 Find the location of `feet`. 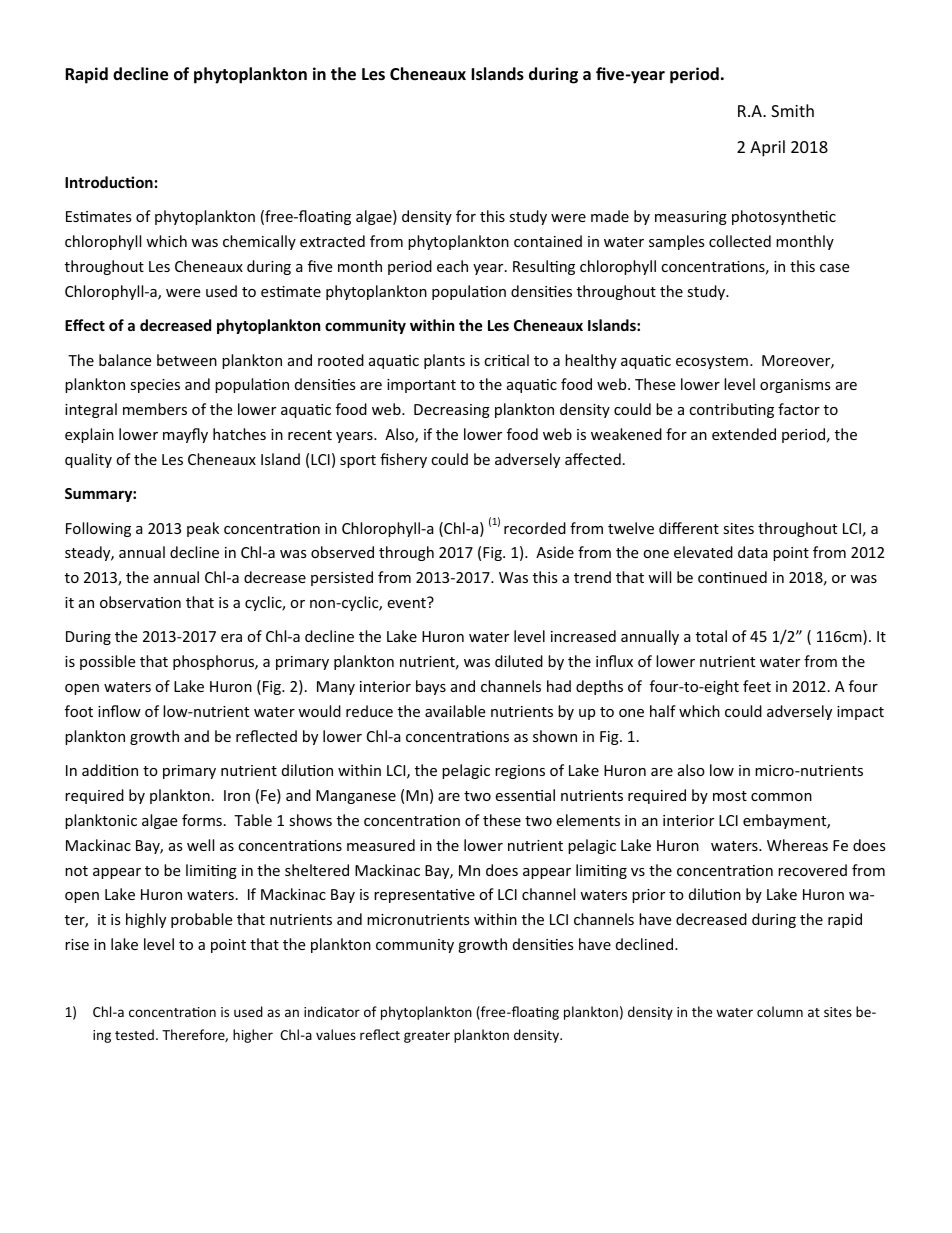

feet is located at coordinates (757, 686).
